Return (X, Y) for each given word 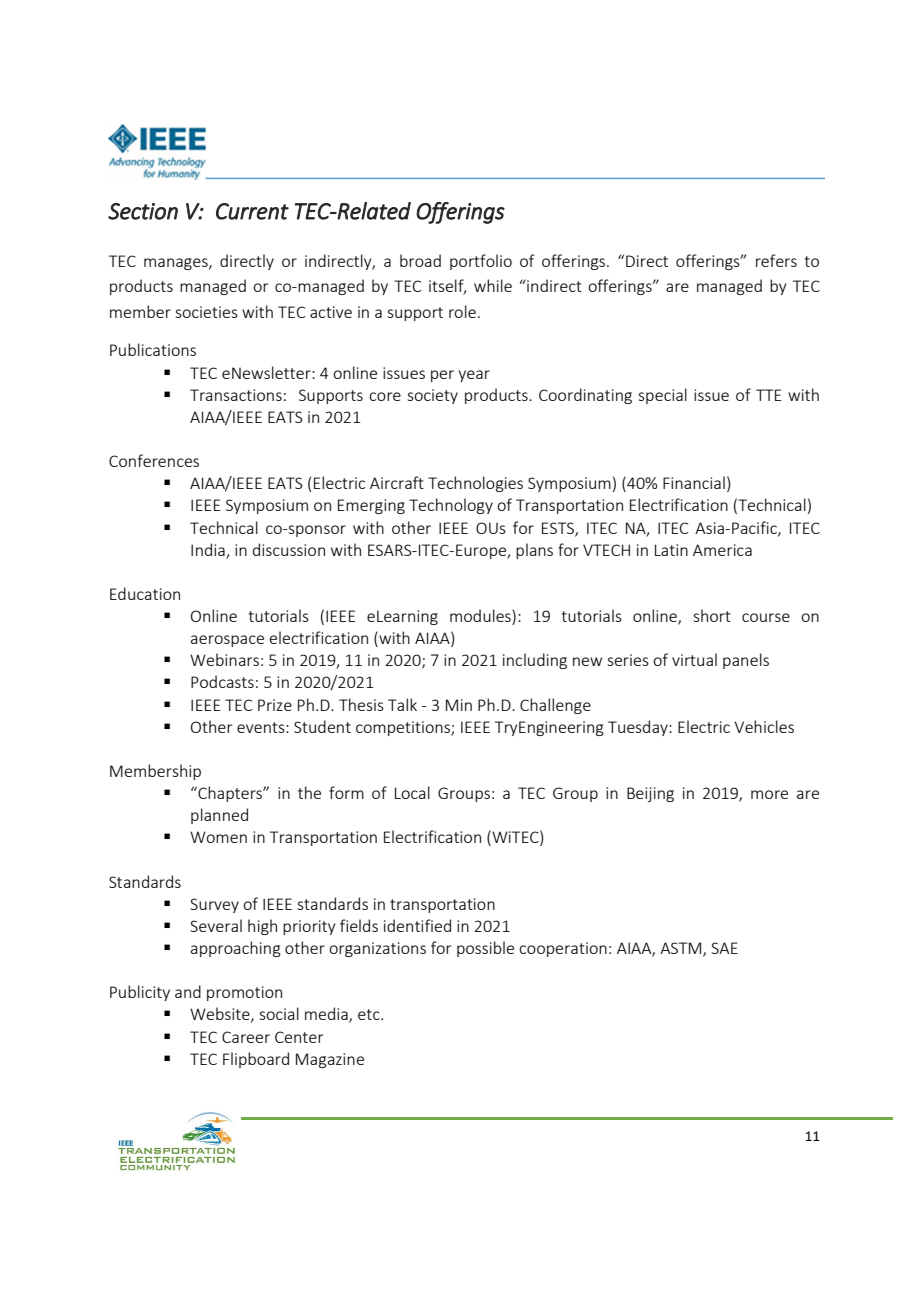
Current (252, 211)
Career (246, 1037)
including (535, 661)
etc (370, 1014)
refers (776, 260)
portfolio (481, 262)
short (712, 615)
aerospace (227, 641)
